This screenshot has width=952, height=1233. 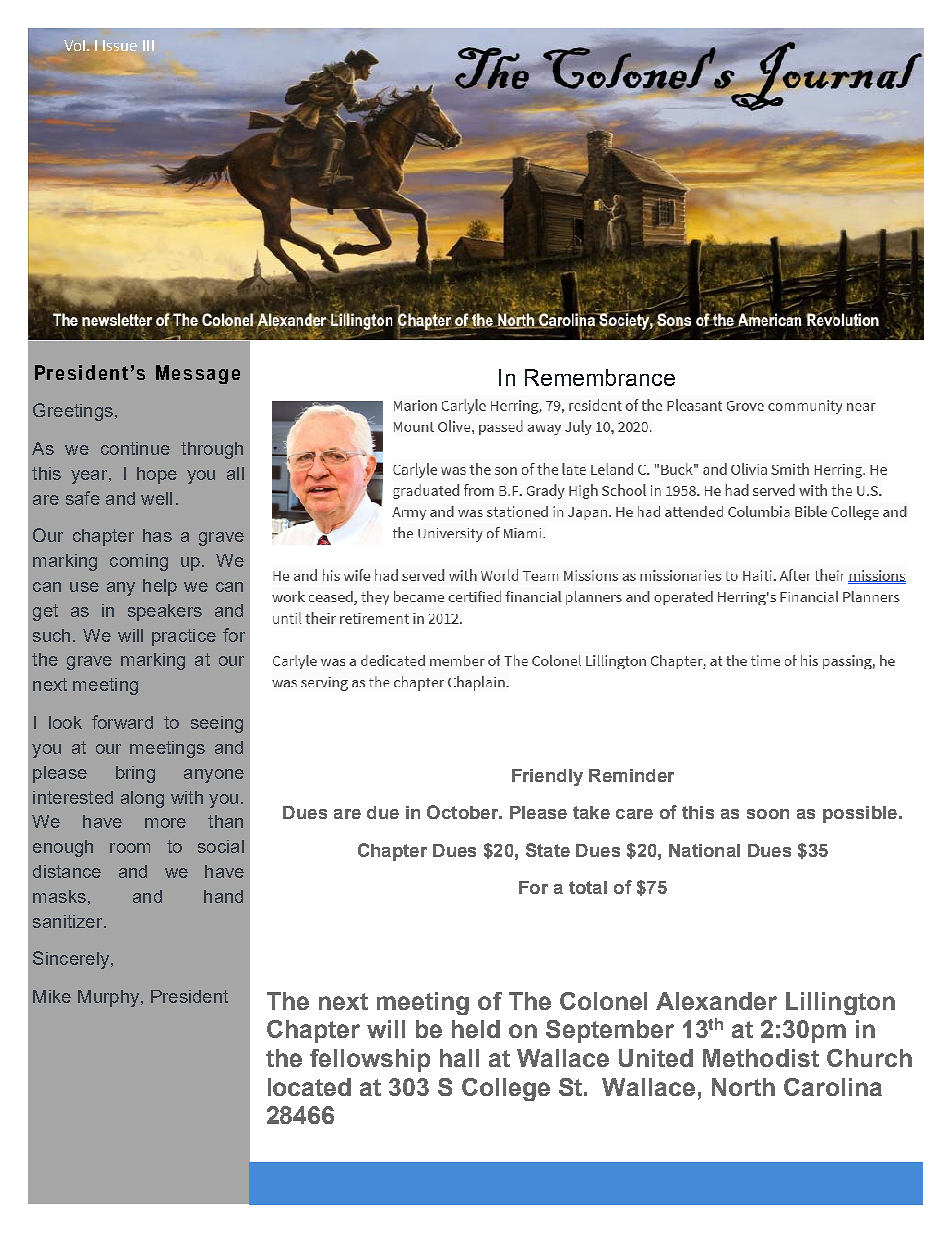 I want to click on Friendly, so click(x=547, y=777).
